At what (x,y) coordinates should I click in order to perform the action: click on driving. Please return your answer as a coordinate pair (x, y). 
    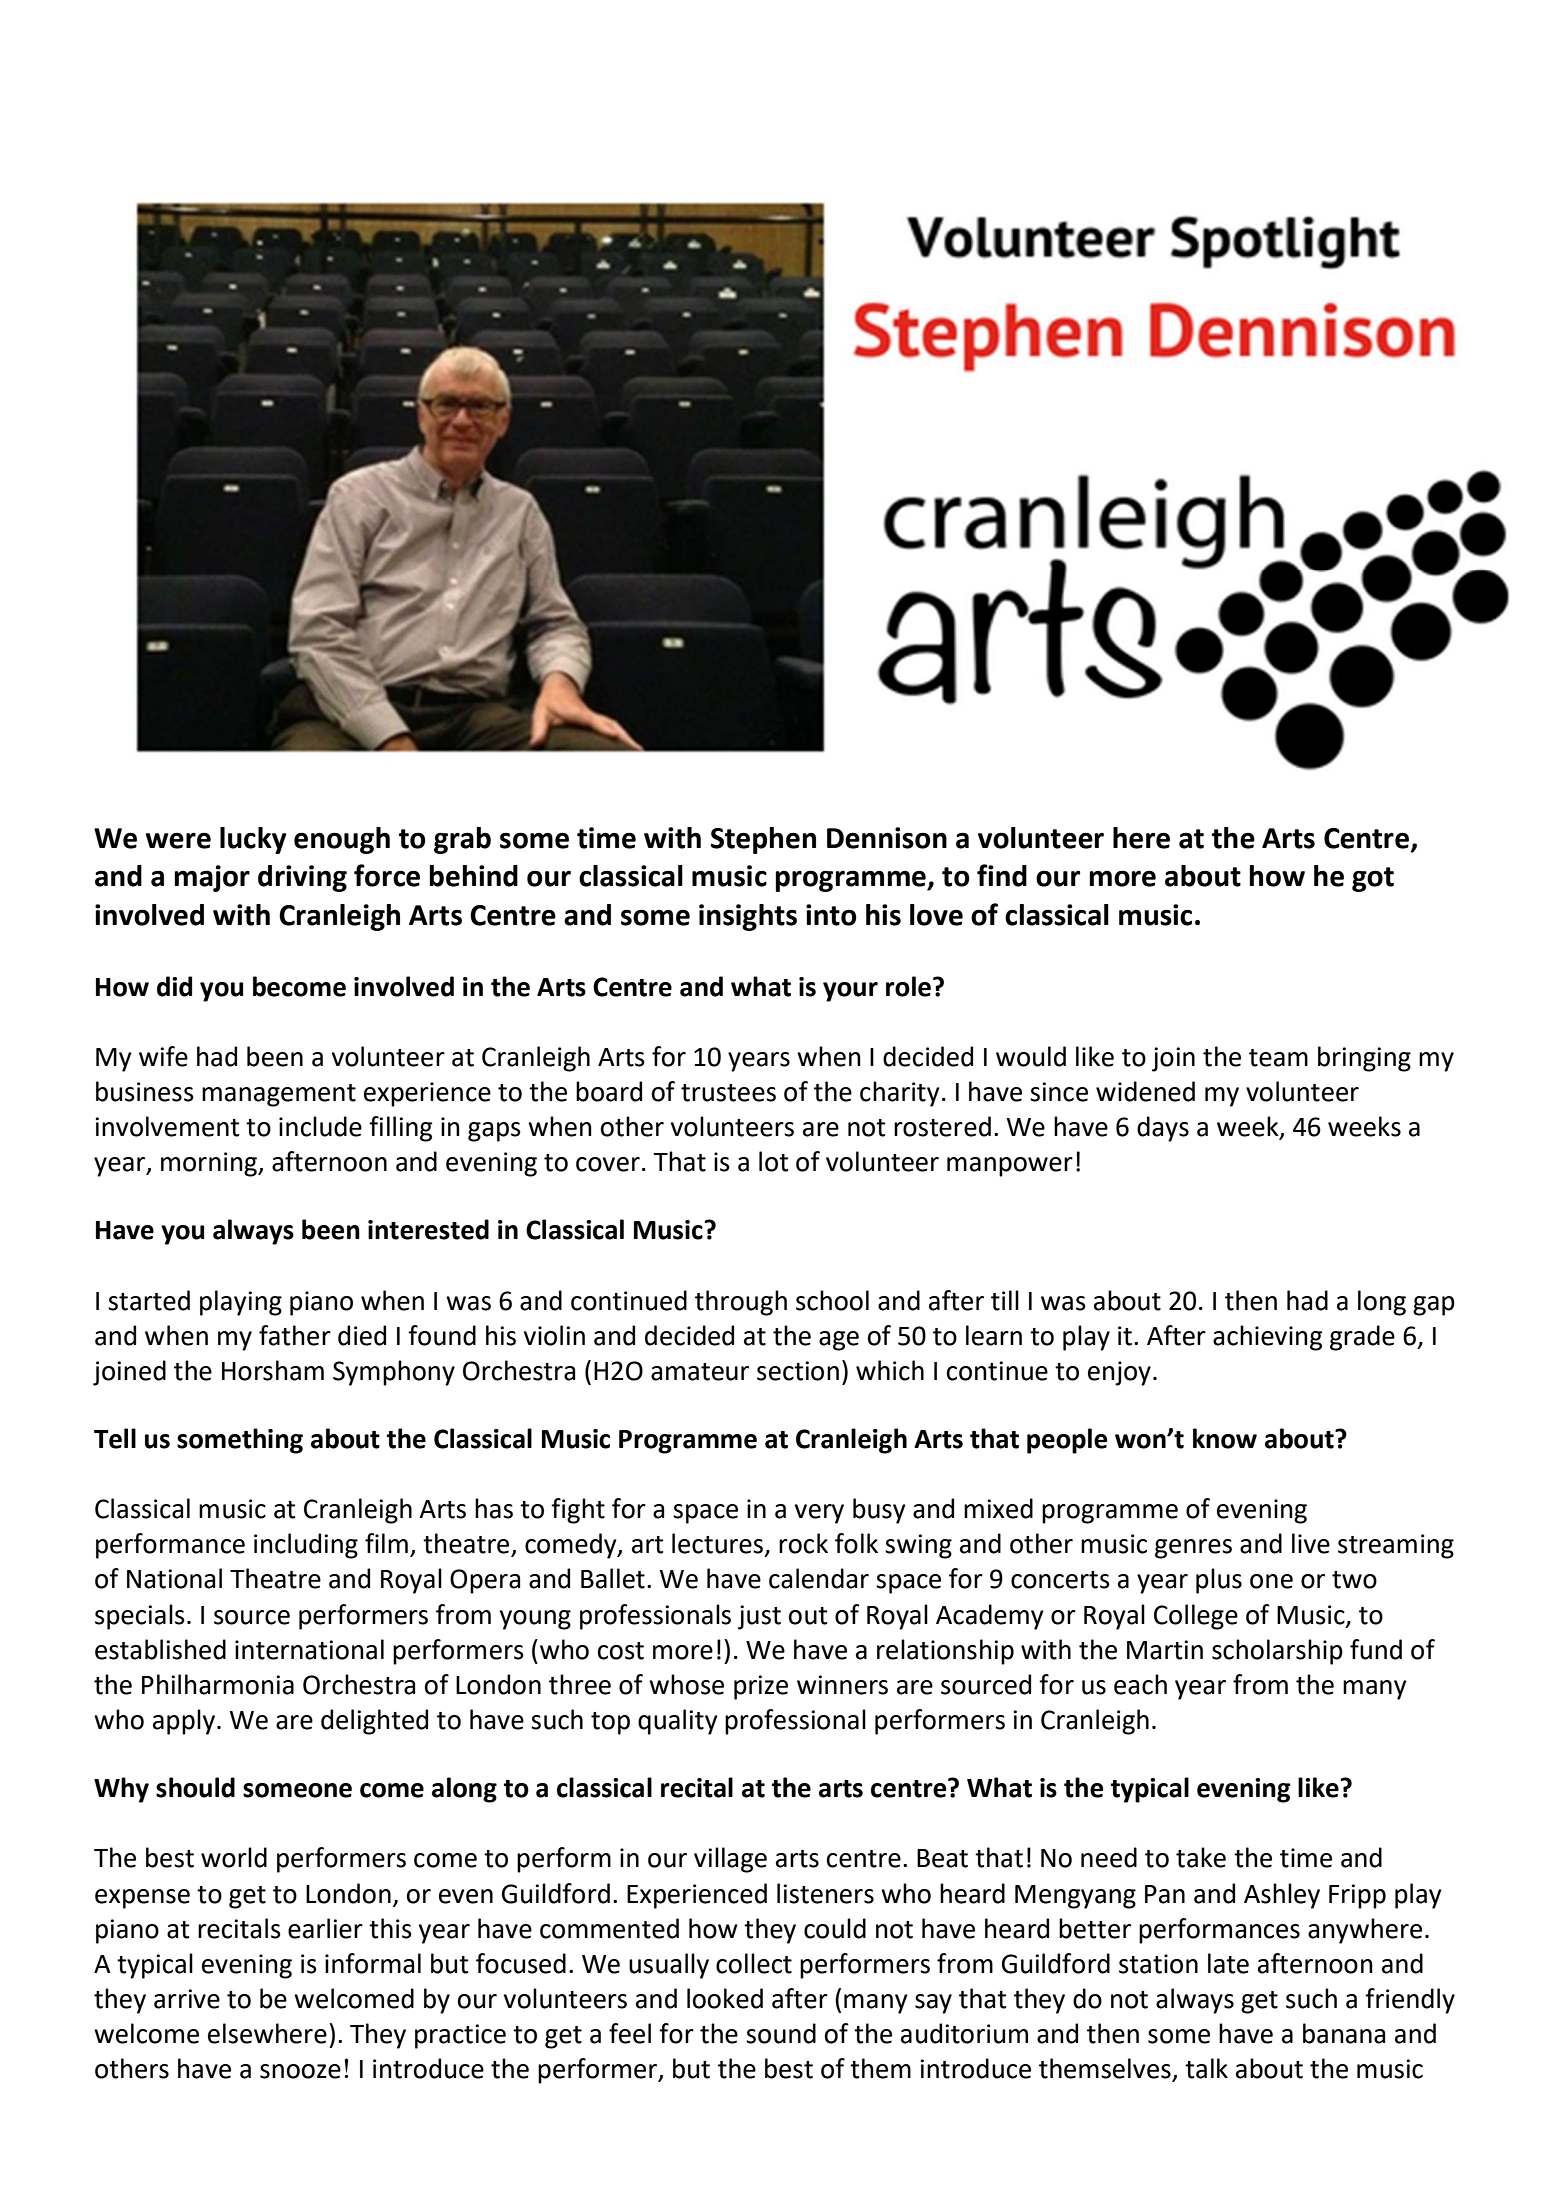
    Looking at the image, I should click on (302, 878).
